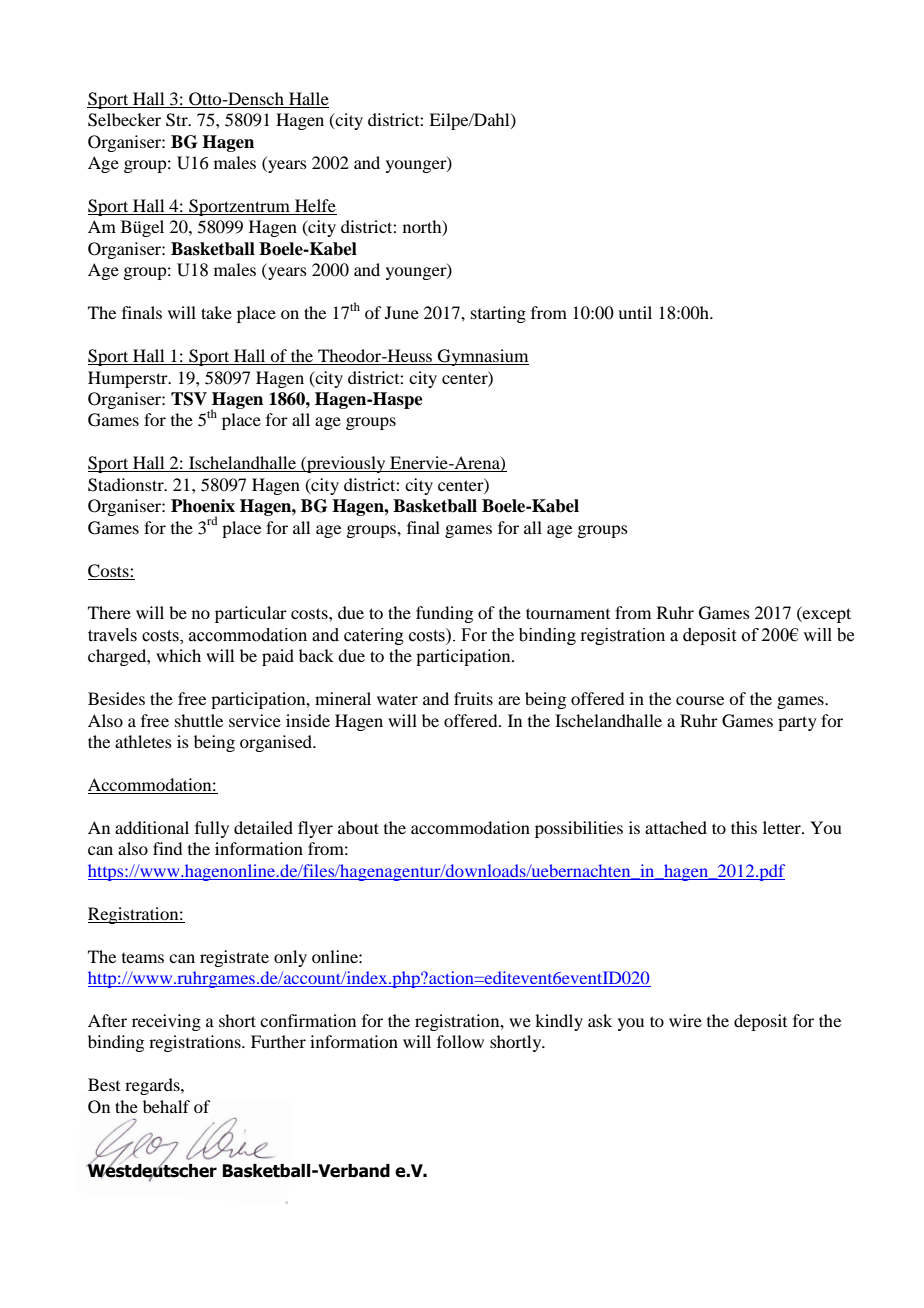  I want to click on regards, so click(153, 1086).
